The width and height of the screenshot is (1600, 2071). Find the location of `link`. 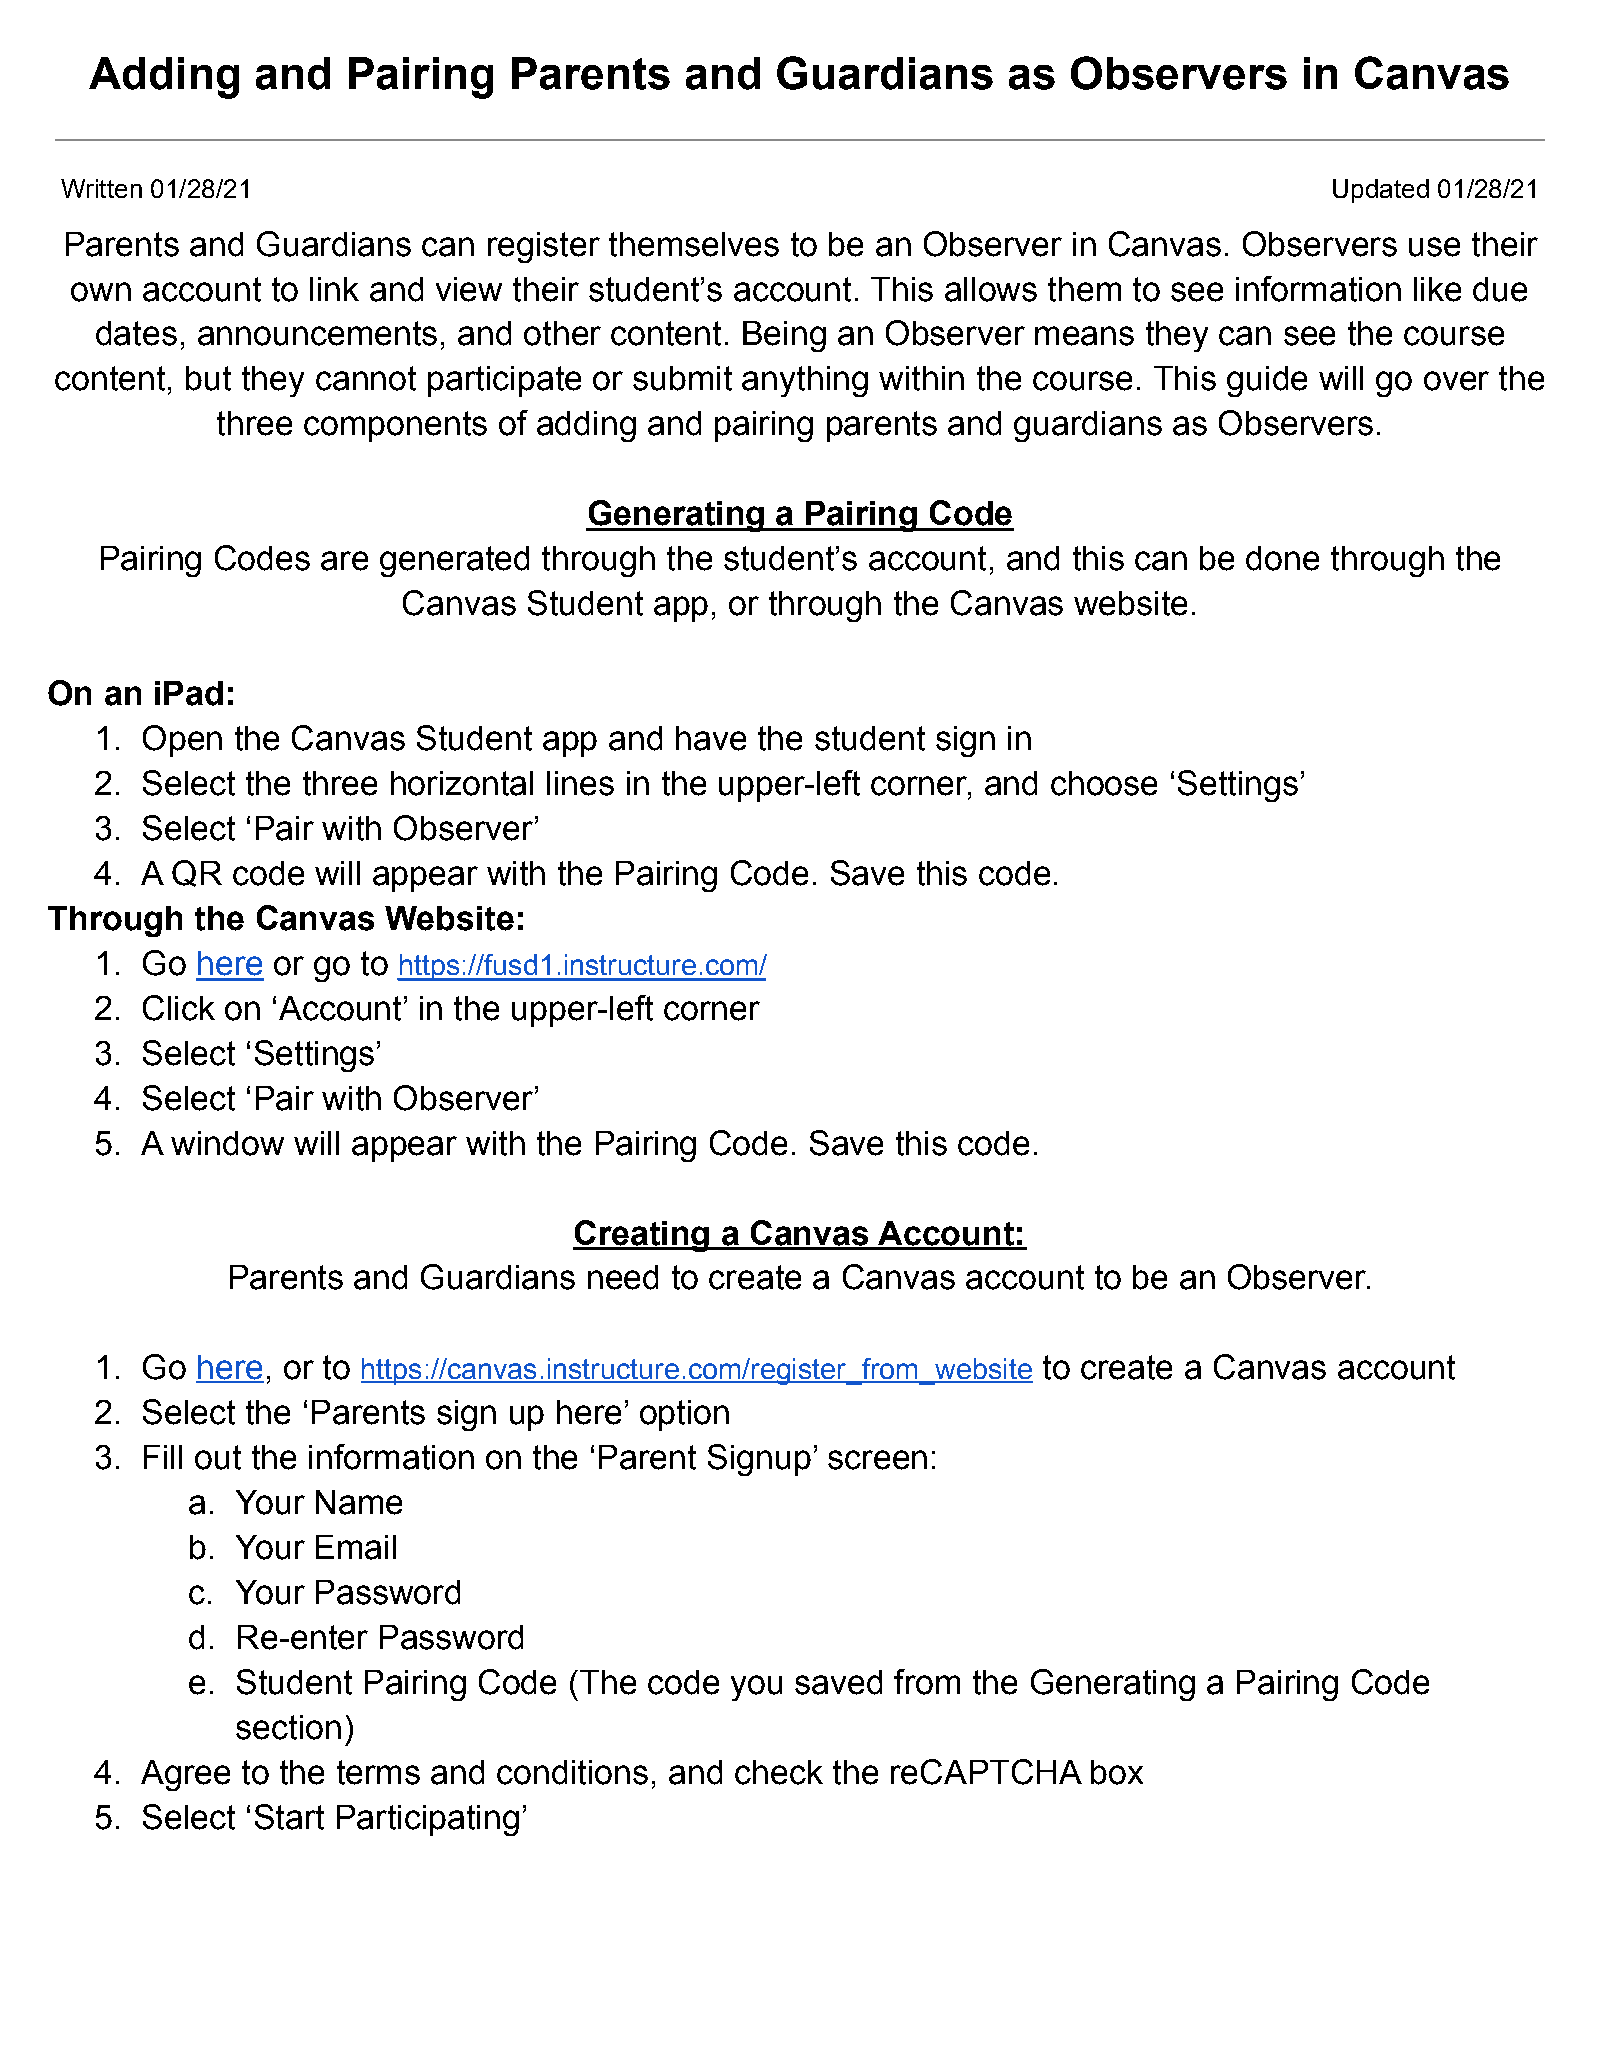

link is located at coordinates (334, 289).
